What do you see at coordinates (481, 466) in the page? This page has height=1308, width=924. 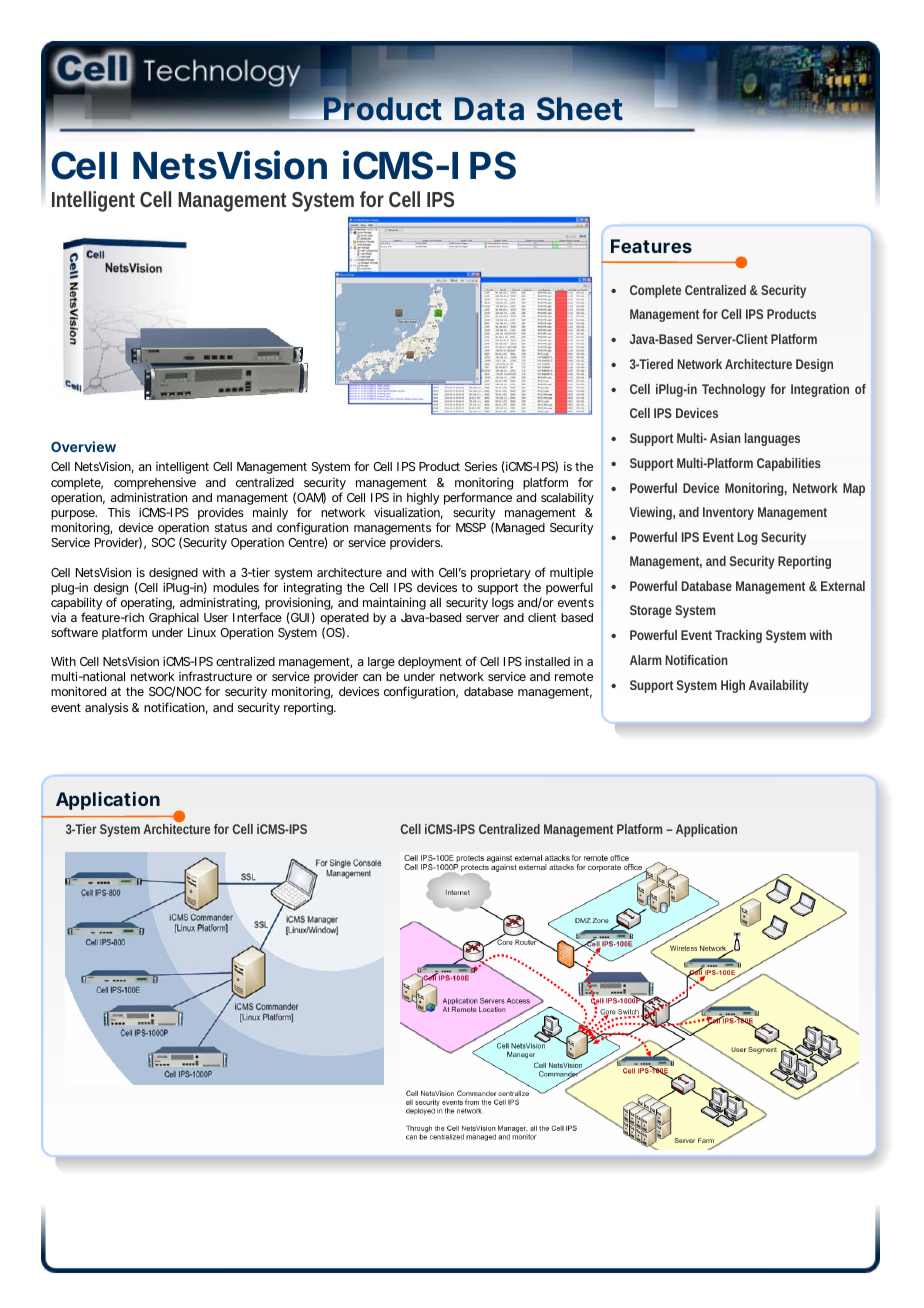 I see `Series` at bounding box center [481, 466].
